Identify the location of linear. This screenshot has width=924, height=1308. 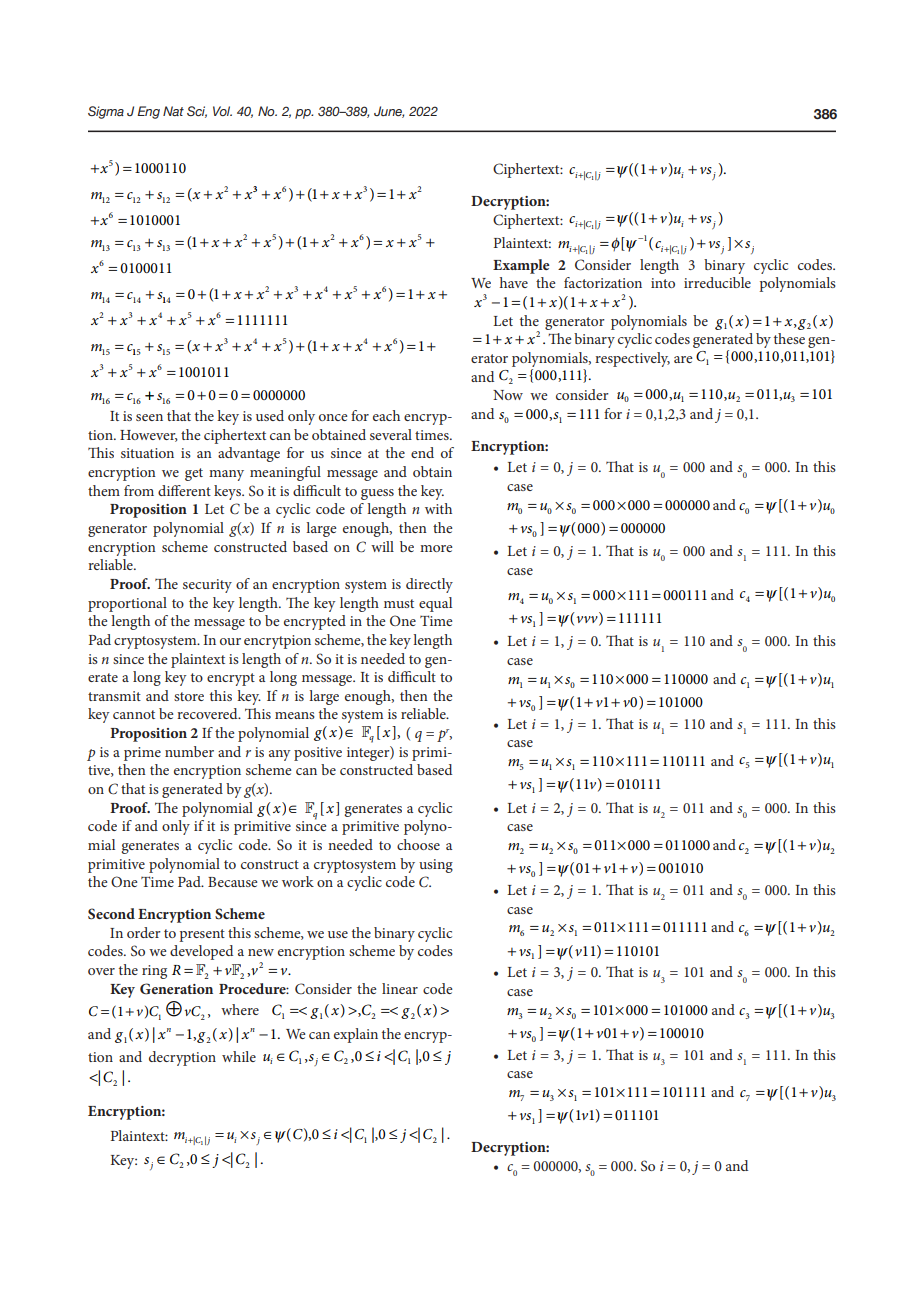
(400, 988).
